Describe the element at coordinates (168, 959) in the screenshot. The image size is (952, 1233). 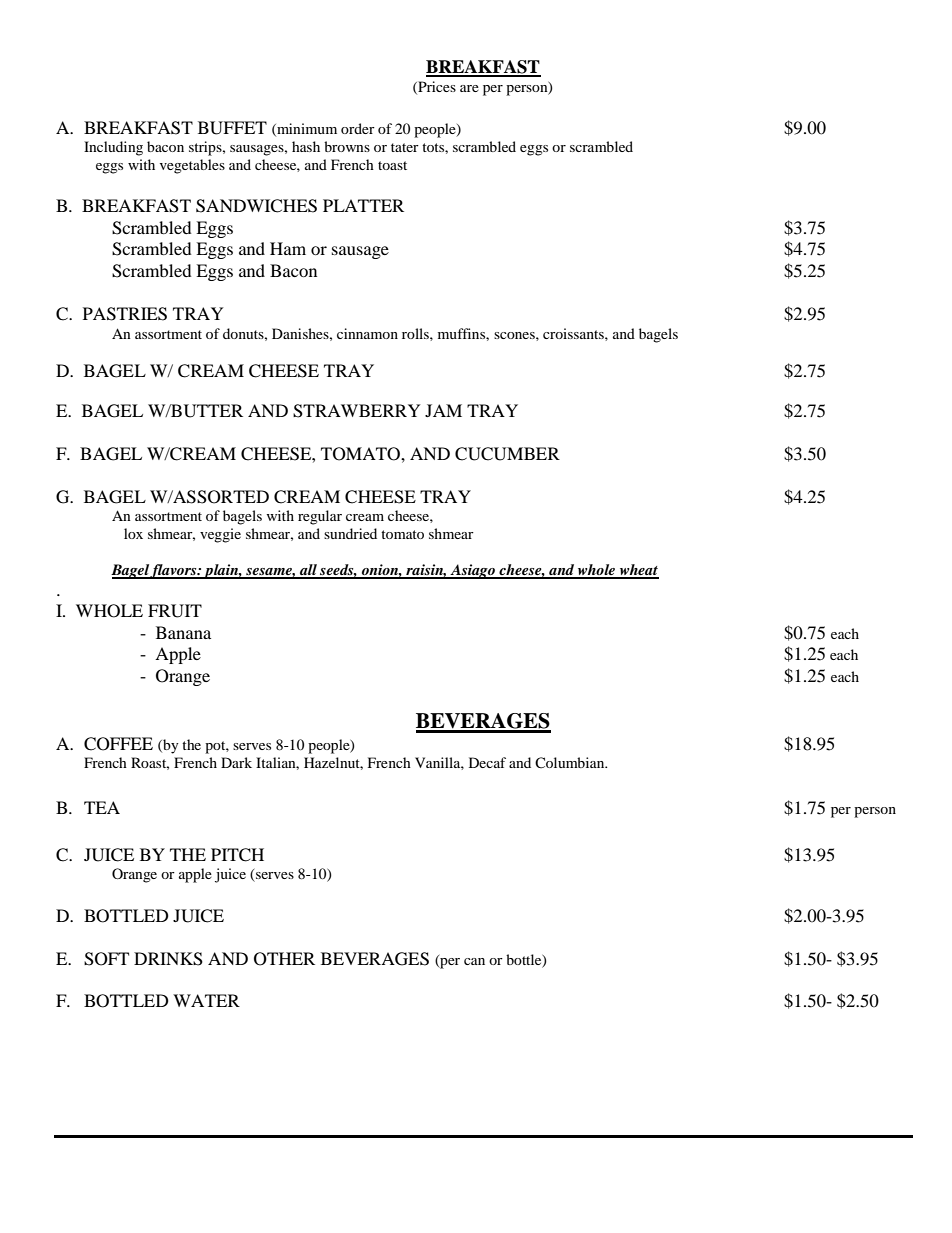
I see `DRINKS` at that location.
